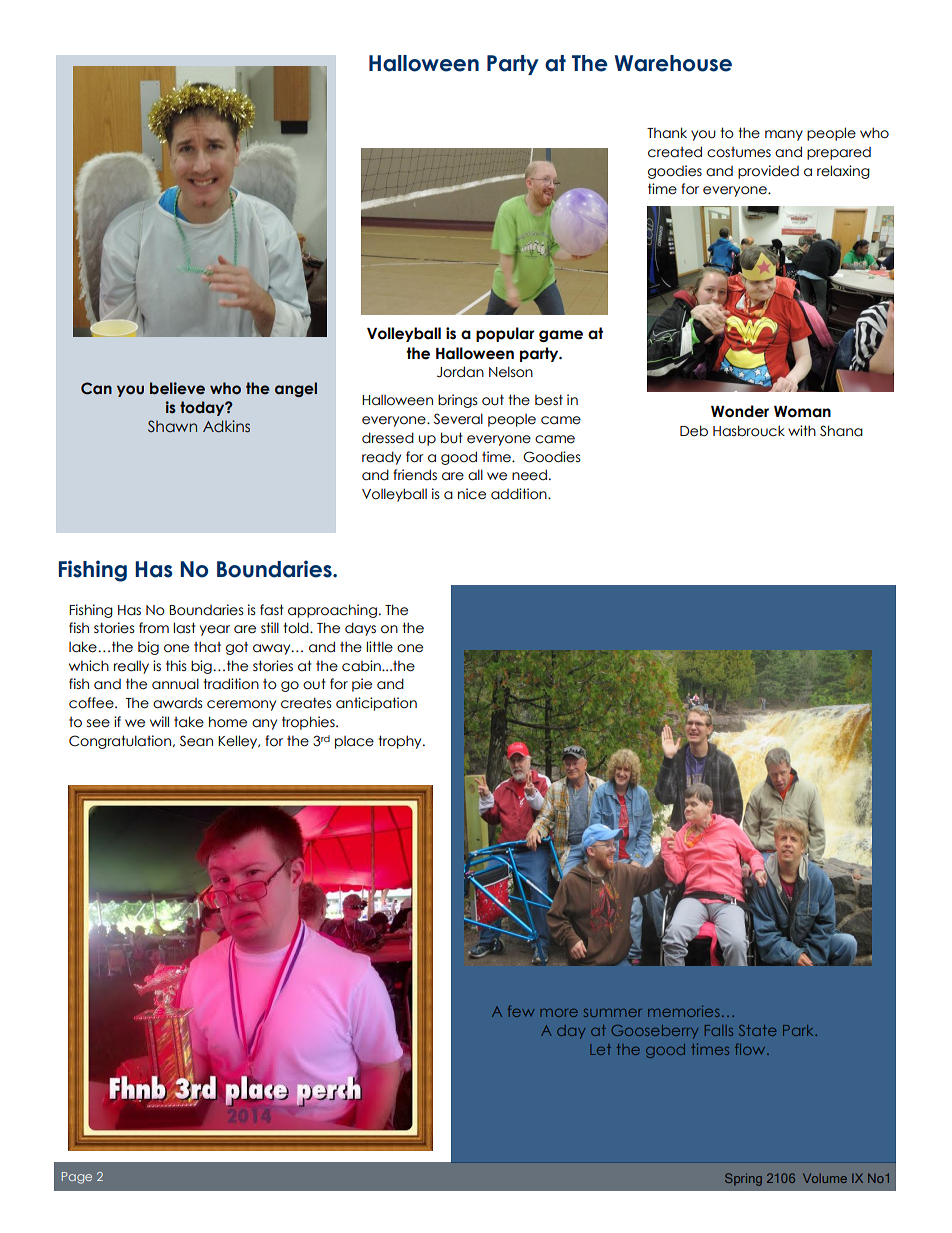 The height and width of the document is (1233, 952). Describe the element at coordinates (177, 388) in the document. I see `believe` at that location.
